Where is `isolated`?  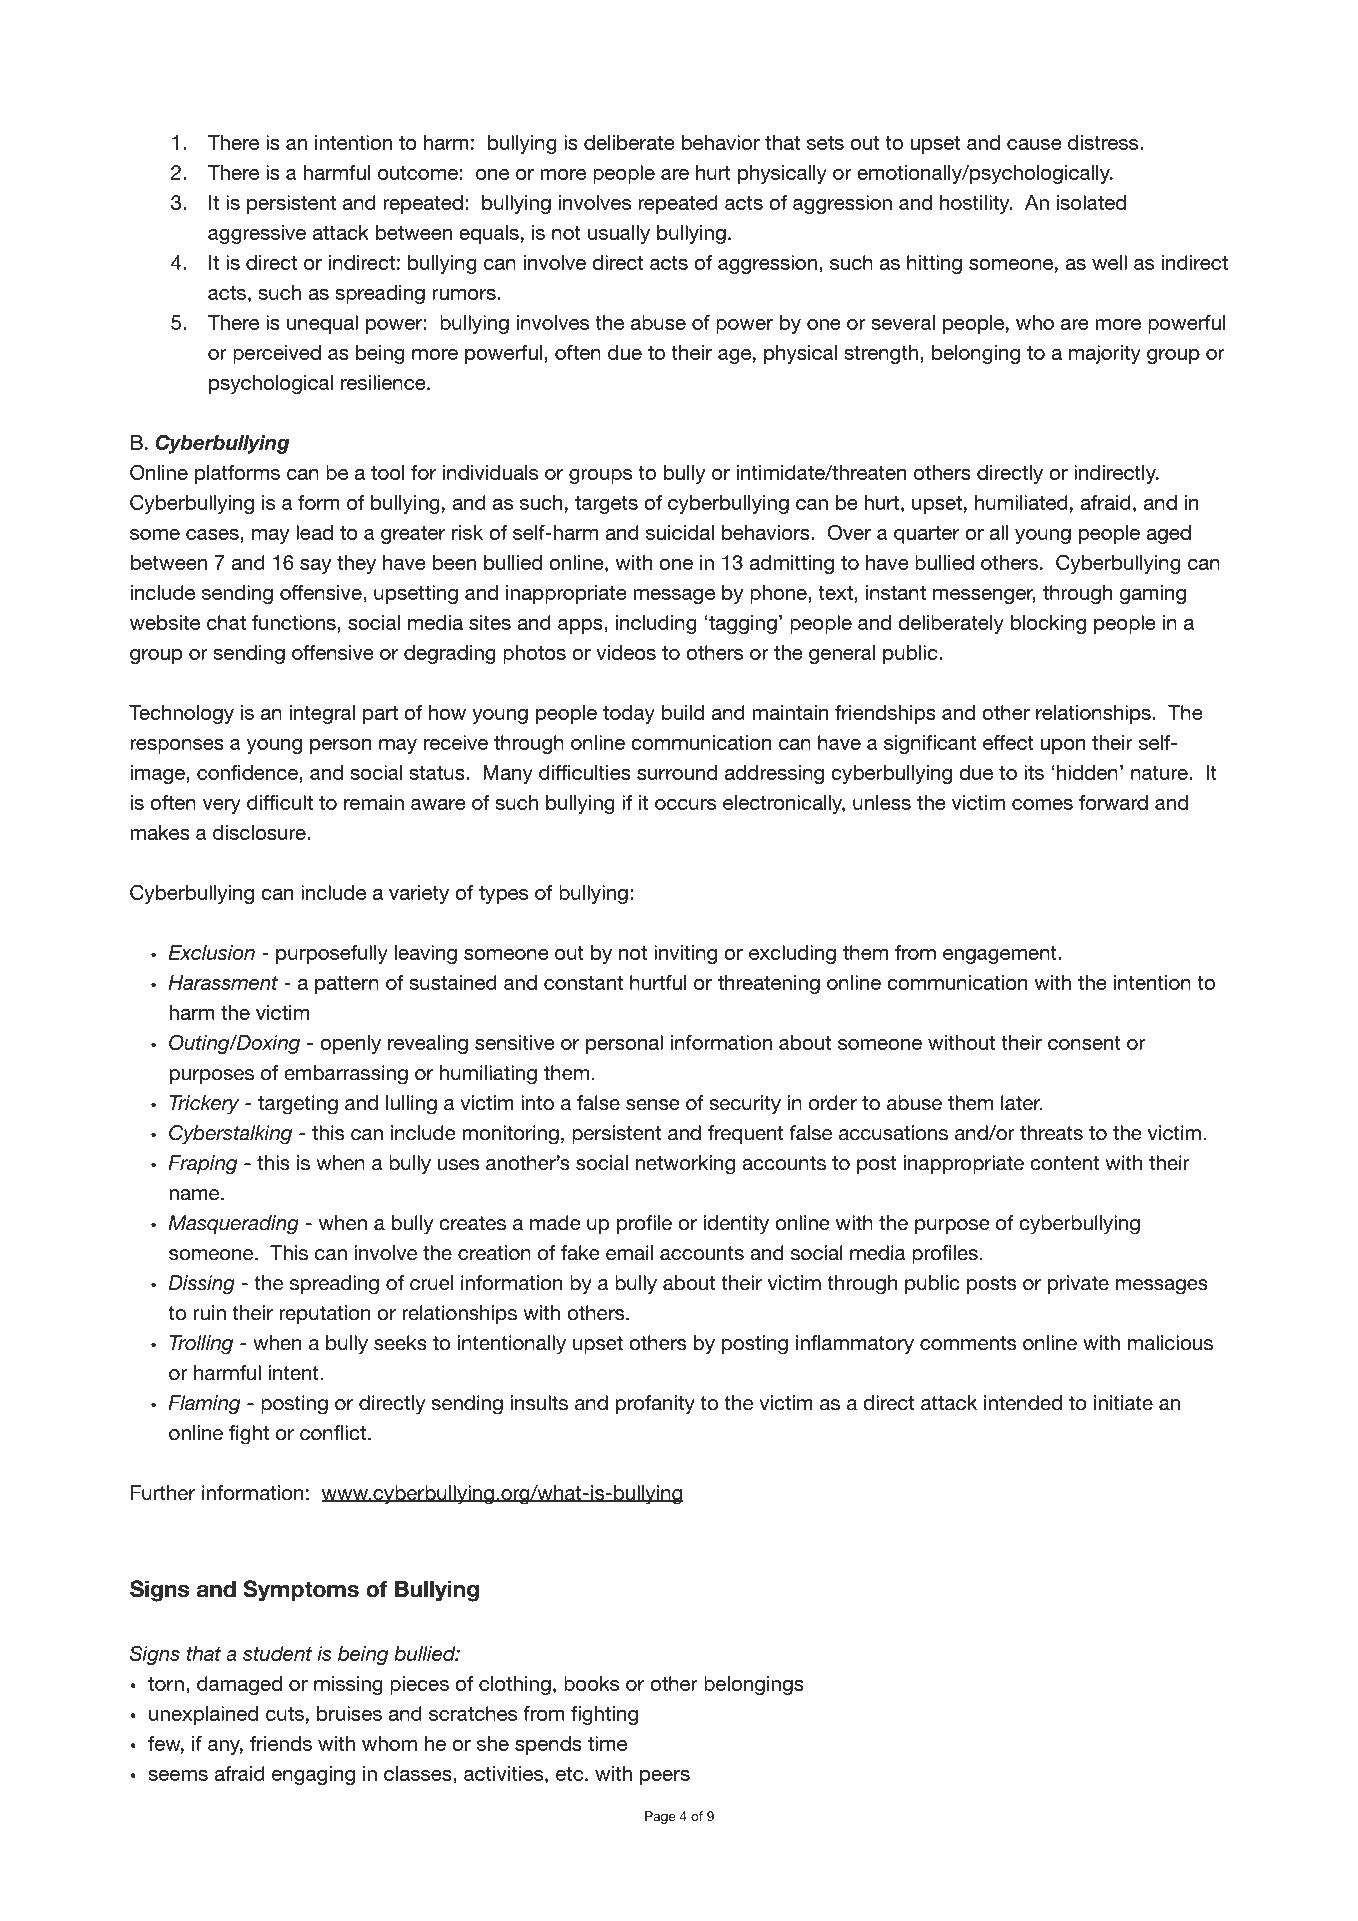
isolated is located at coordinates (1091, 202).
